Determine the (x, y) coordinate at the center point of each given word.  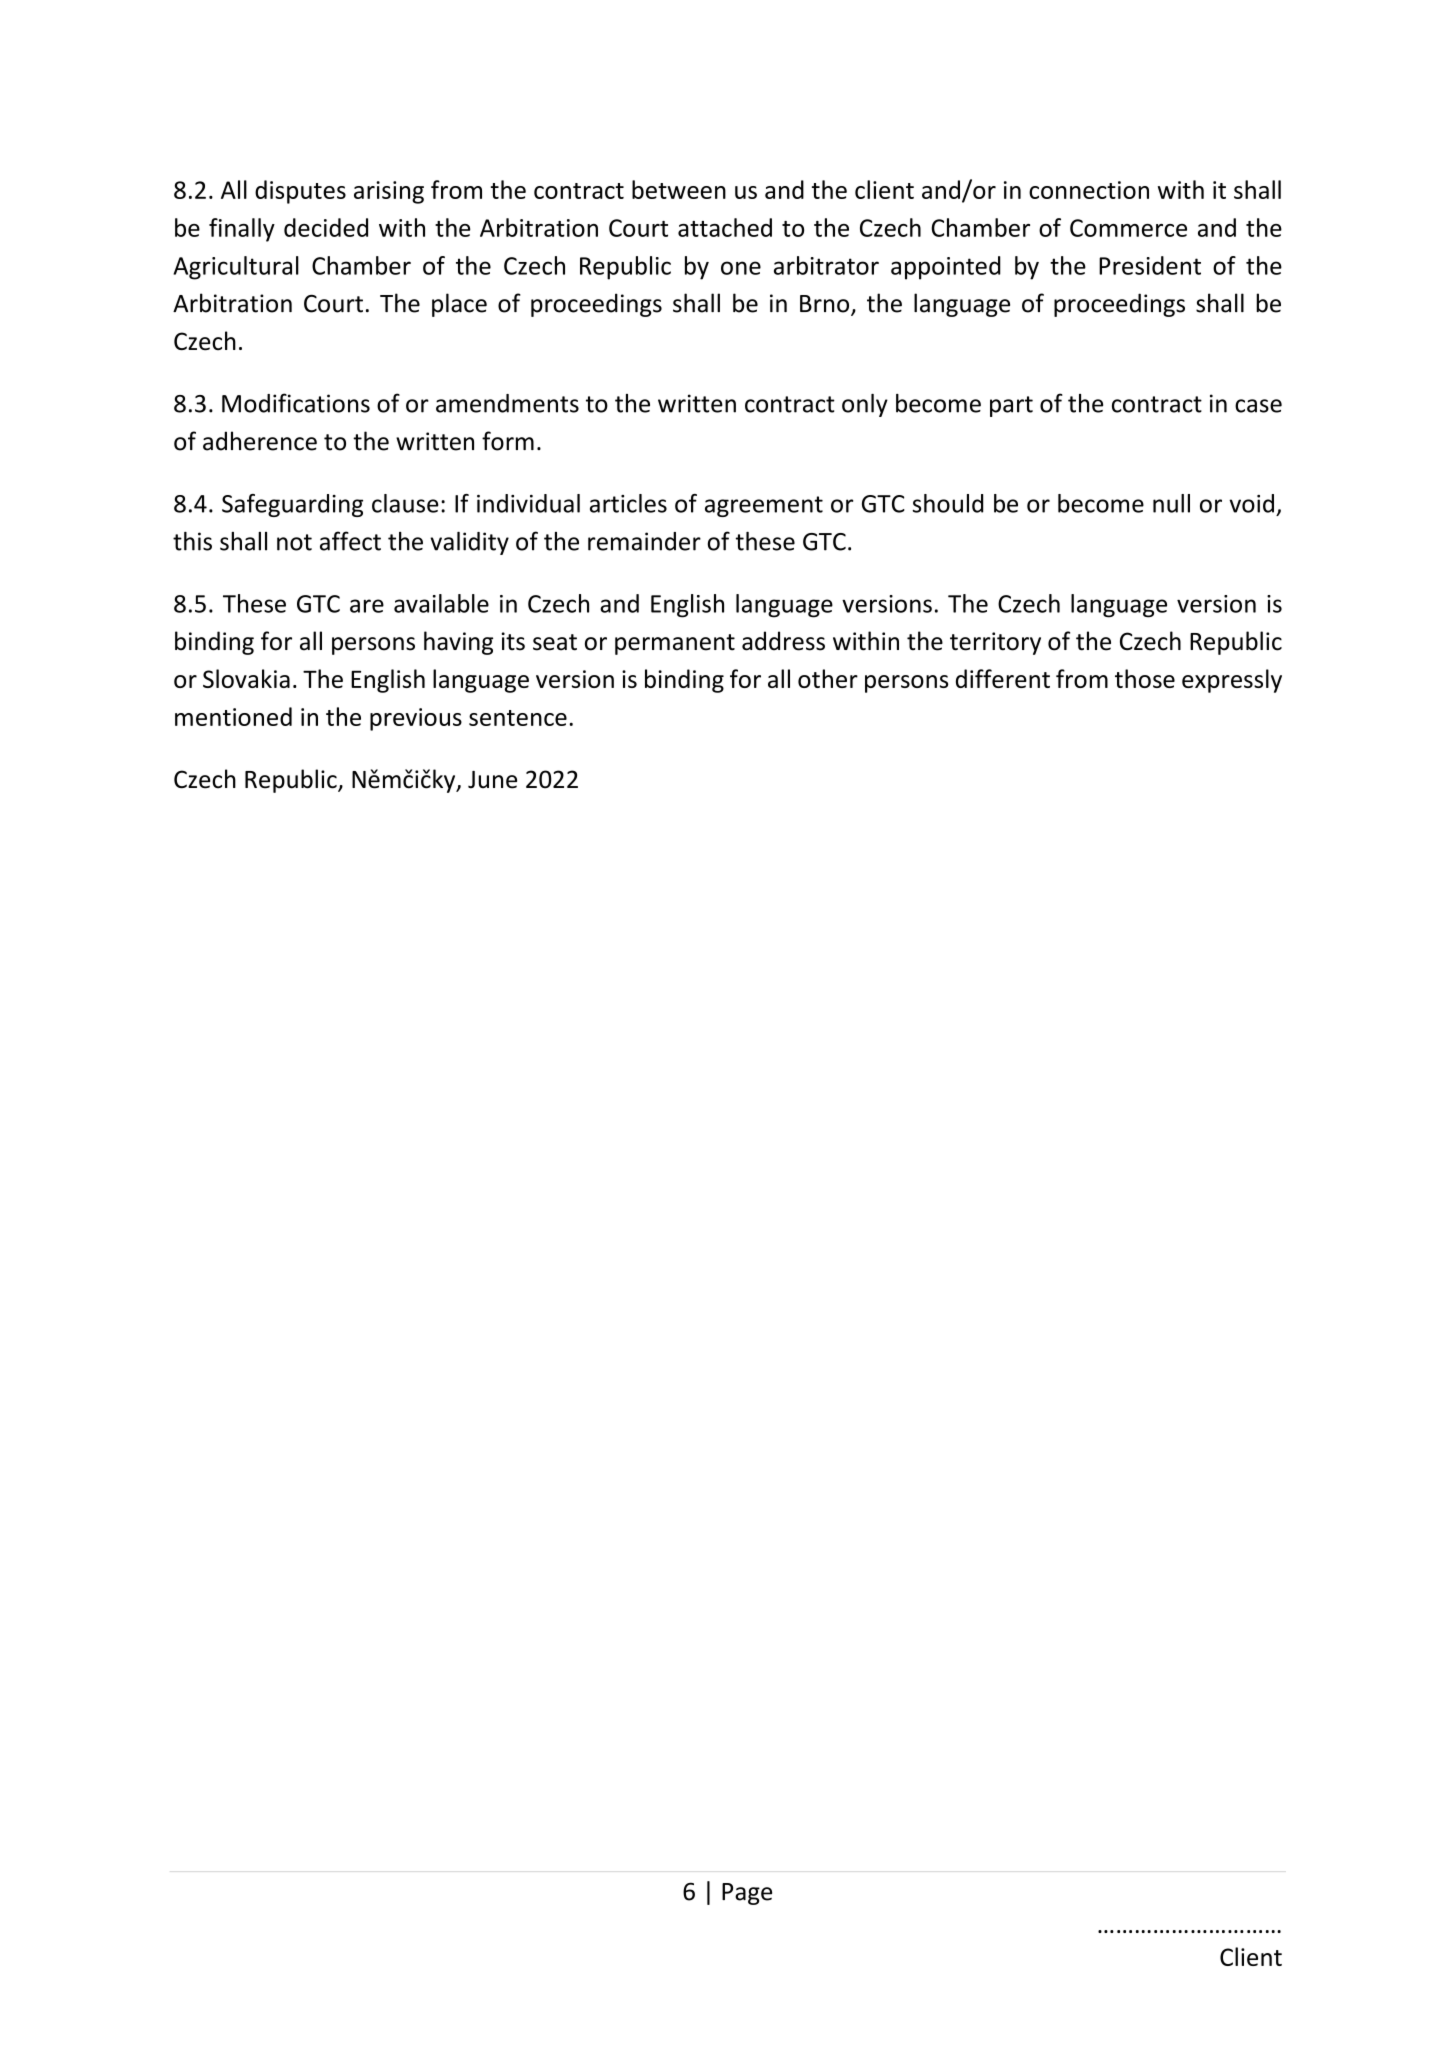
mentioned (233, 716)
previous (416, 719)
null (1171, 503)
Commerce (1128, 228)
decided (326, 227)
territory (995, 643)
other (828, 678)
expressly (1232, 681)
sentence (518, 718)
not (294, 542)
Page (747, 1894)
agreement (764, 506)
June (492, 780)
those (1145, 678)
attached (725, 227)
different (1003, 678)
